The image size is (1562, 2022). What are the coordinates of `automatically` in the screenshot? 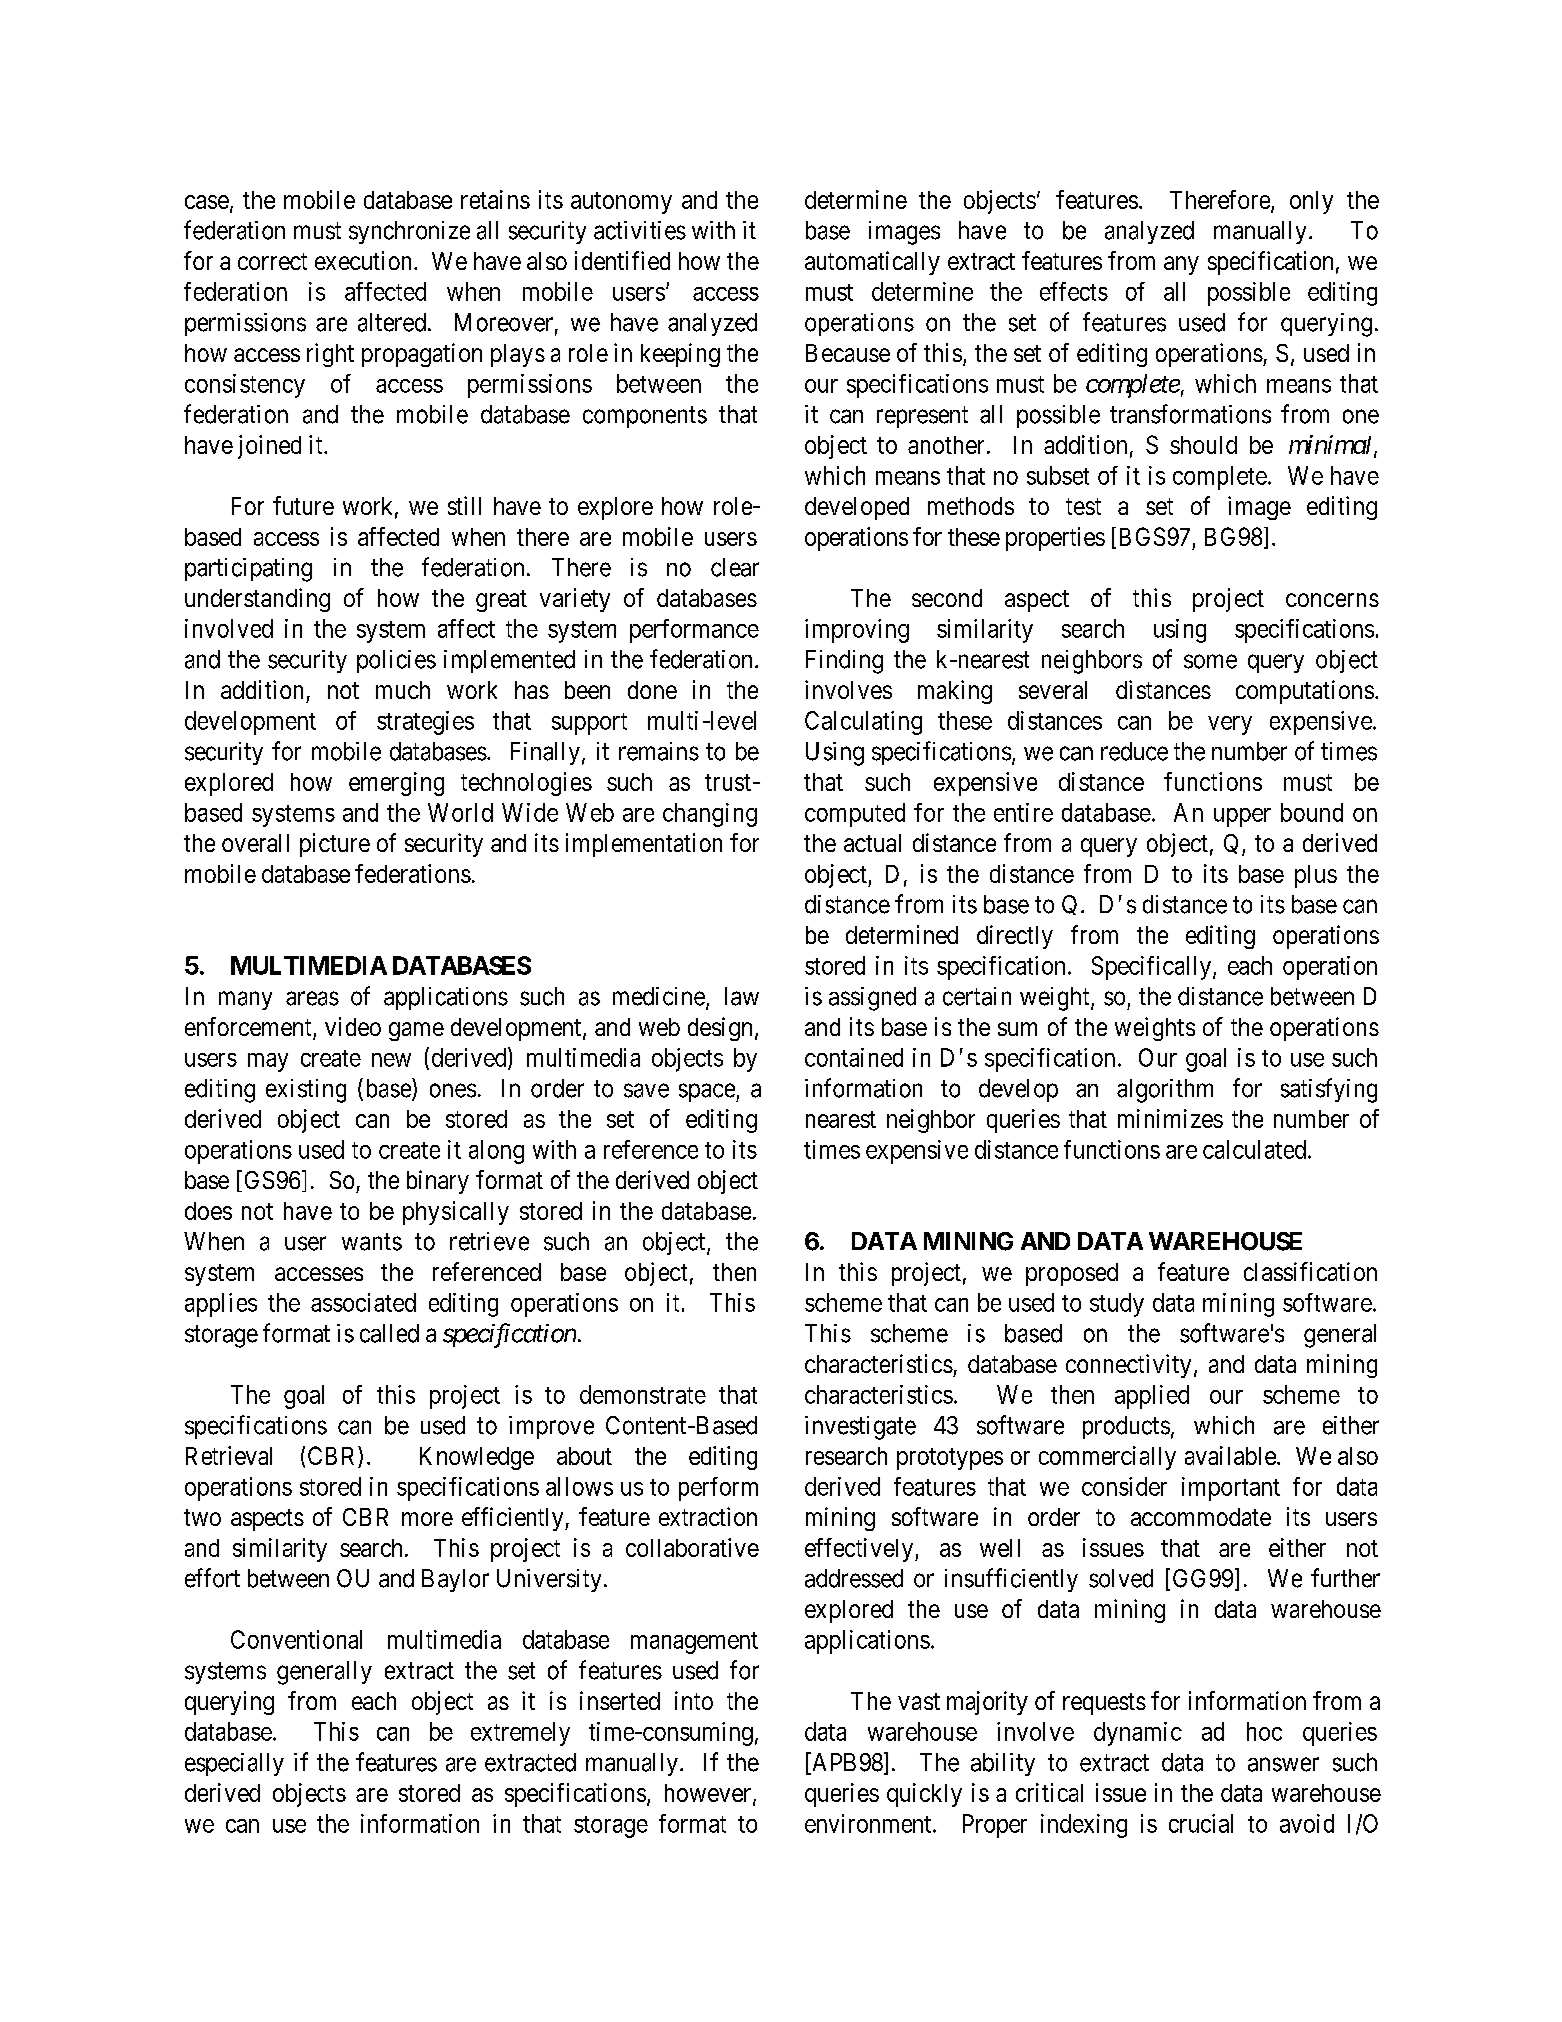 It's located at (872, 263).
